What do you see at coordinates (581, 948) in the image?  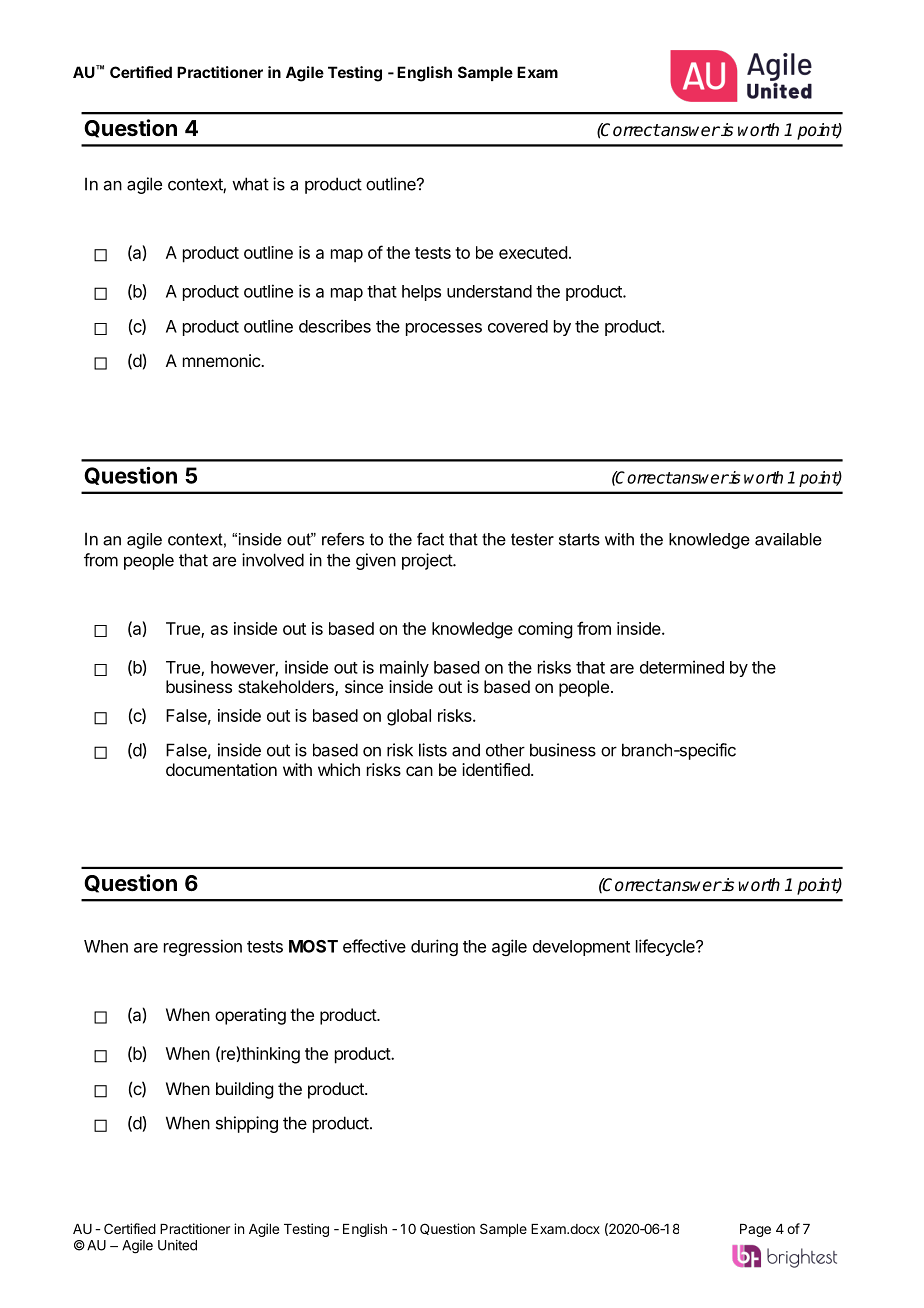 I see `development` at bounding box center [581, 948].
